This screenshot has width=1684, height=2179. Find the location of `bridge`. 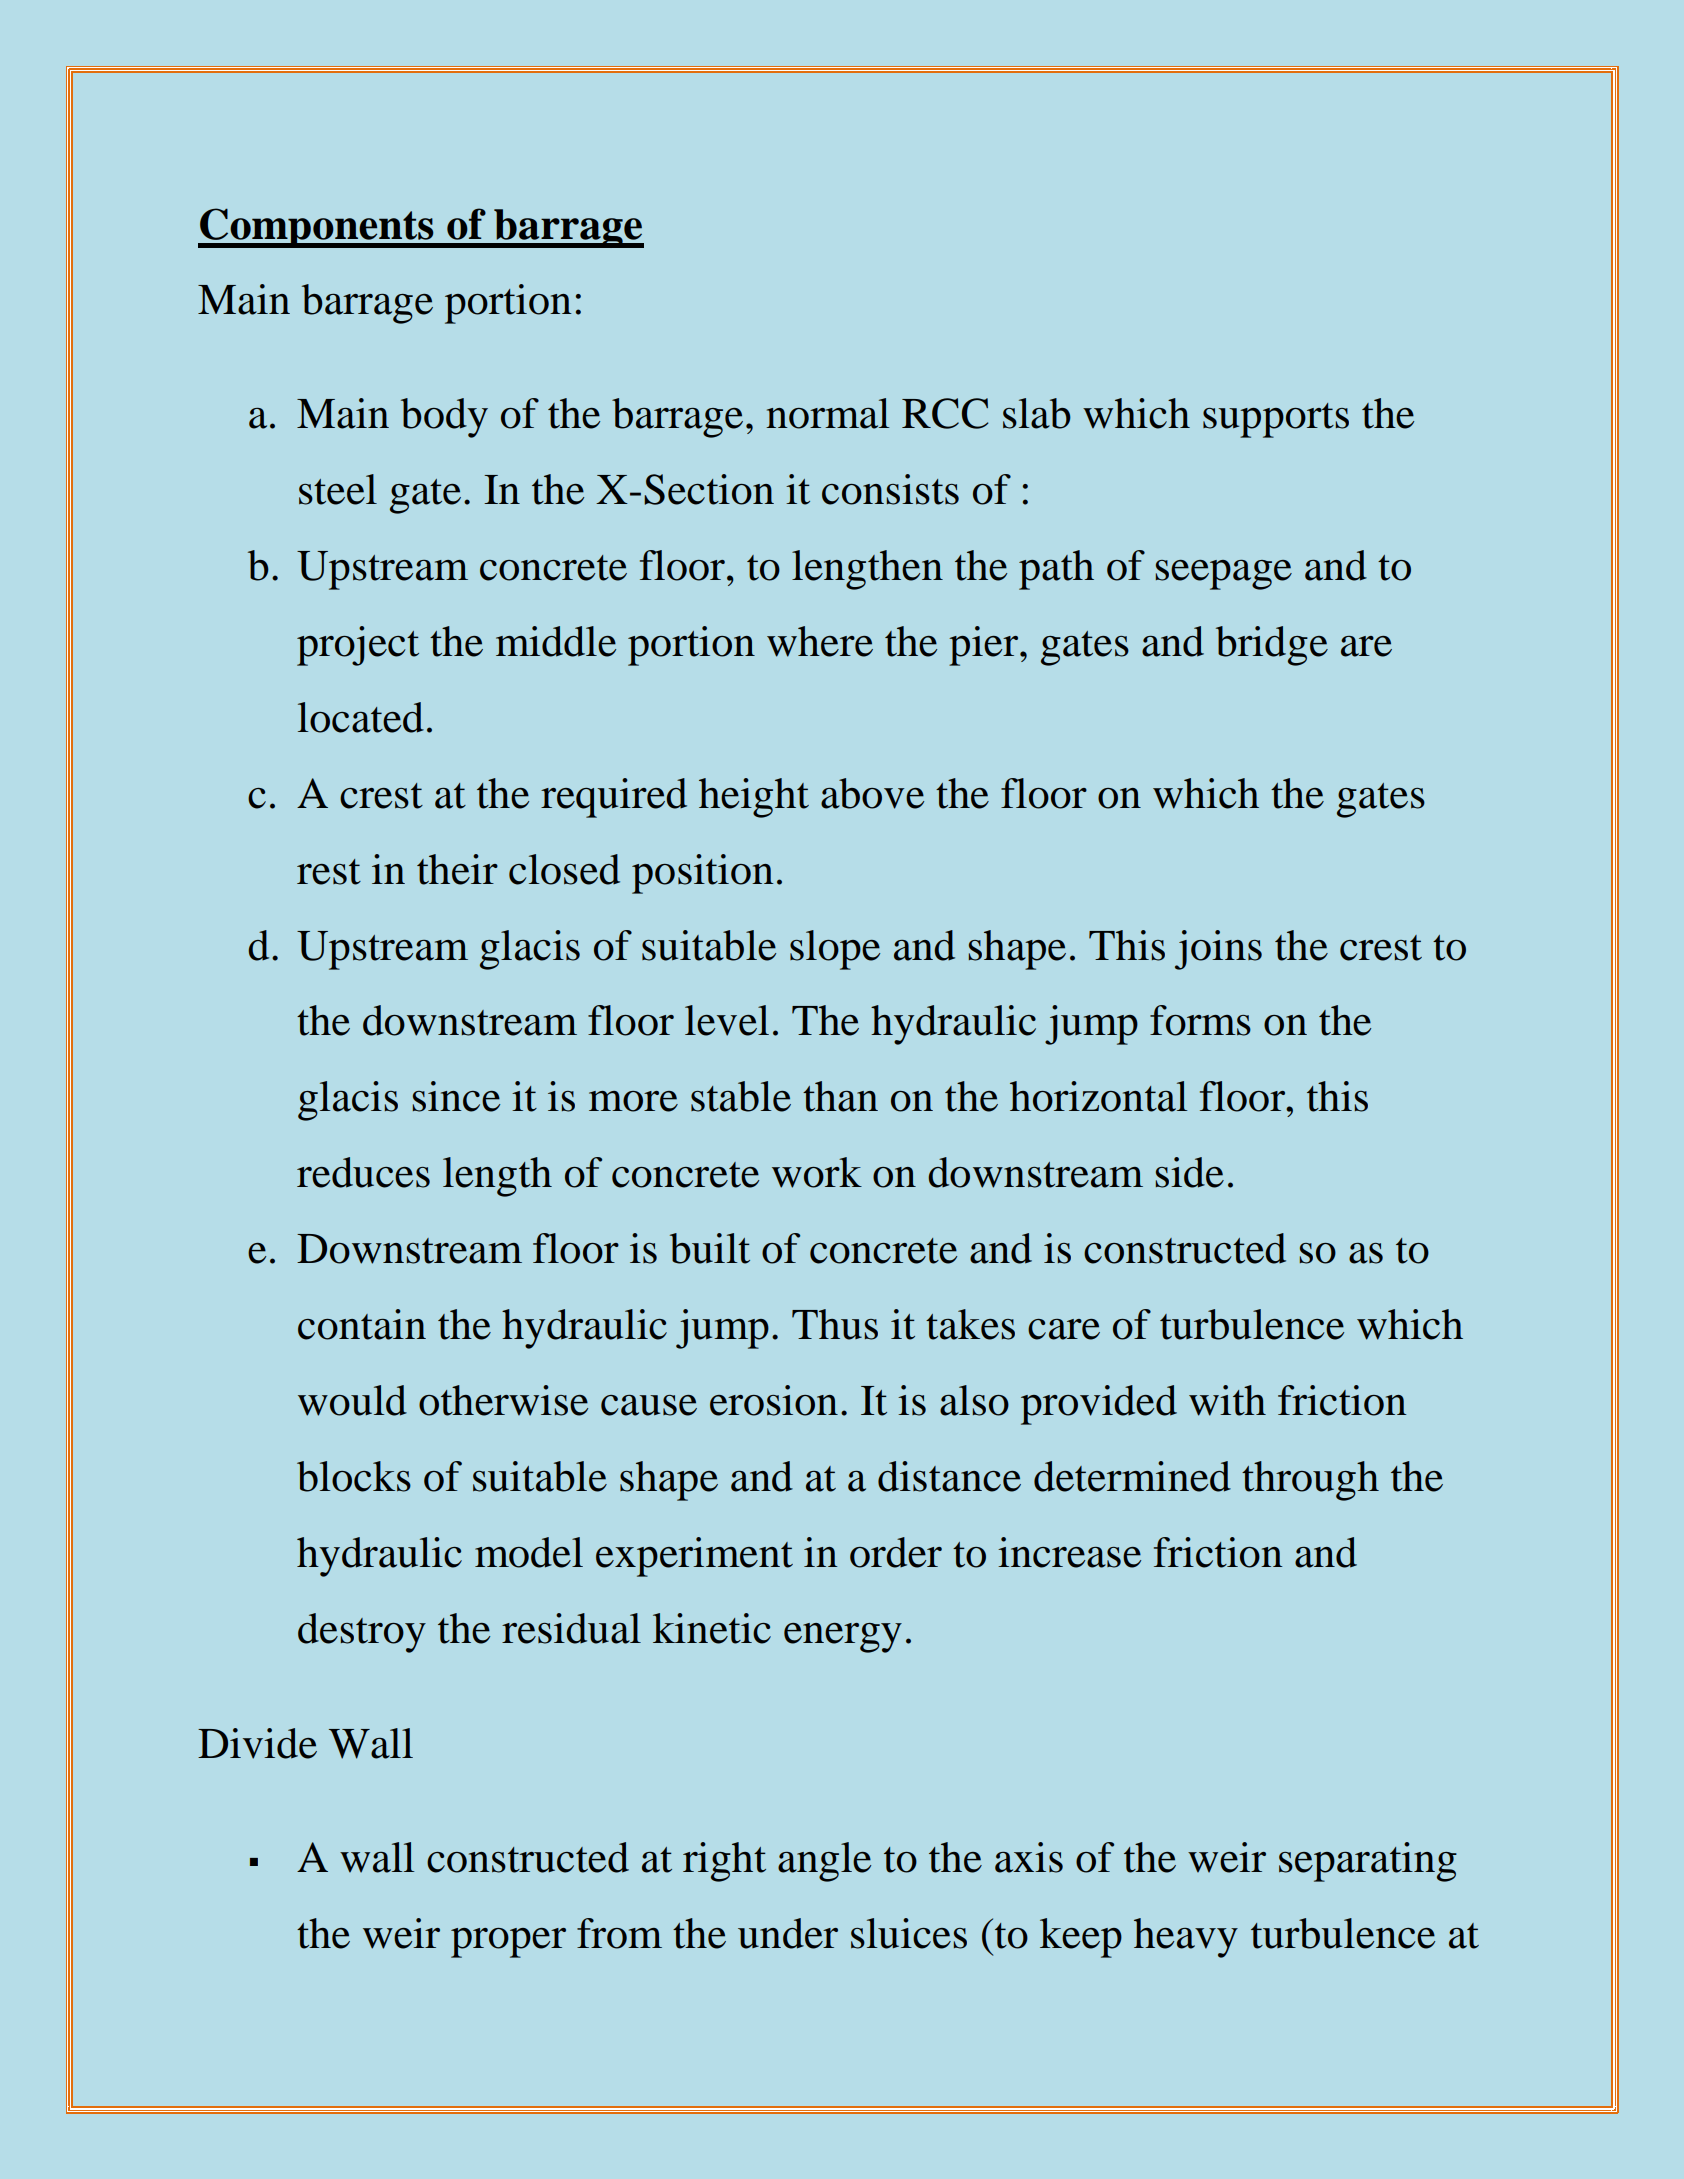

bridge is located at coordinates (1272, 646).
